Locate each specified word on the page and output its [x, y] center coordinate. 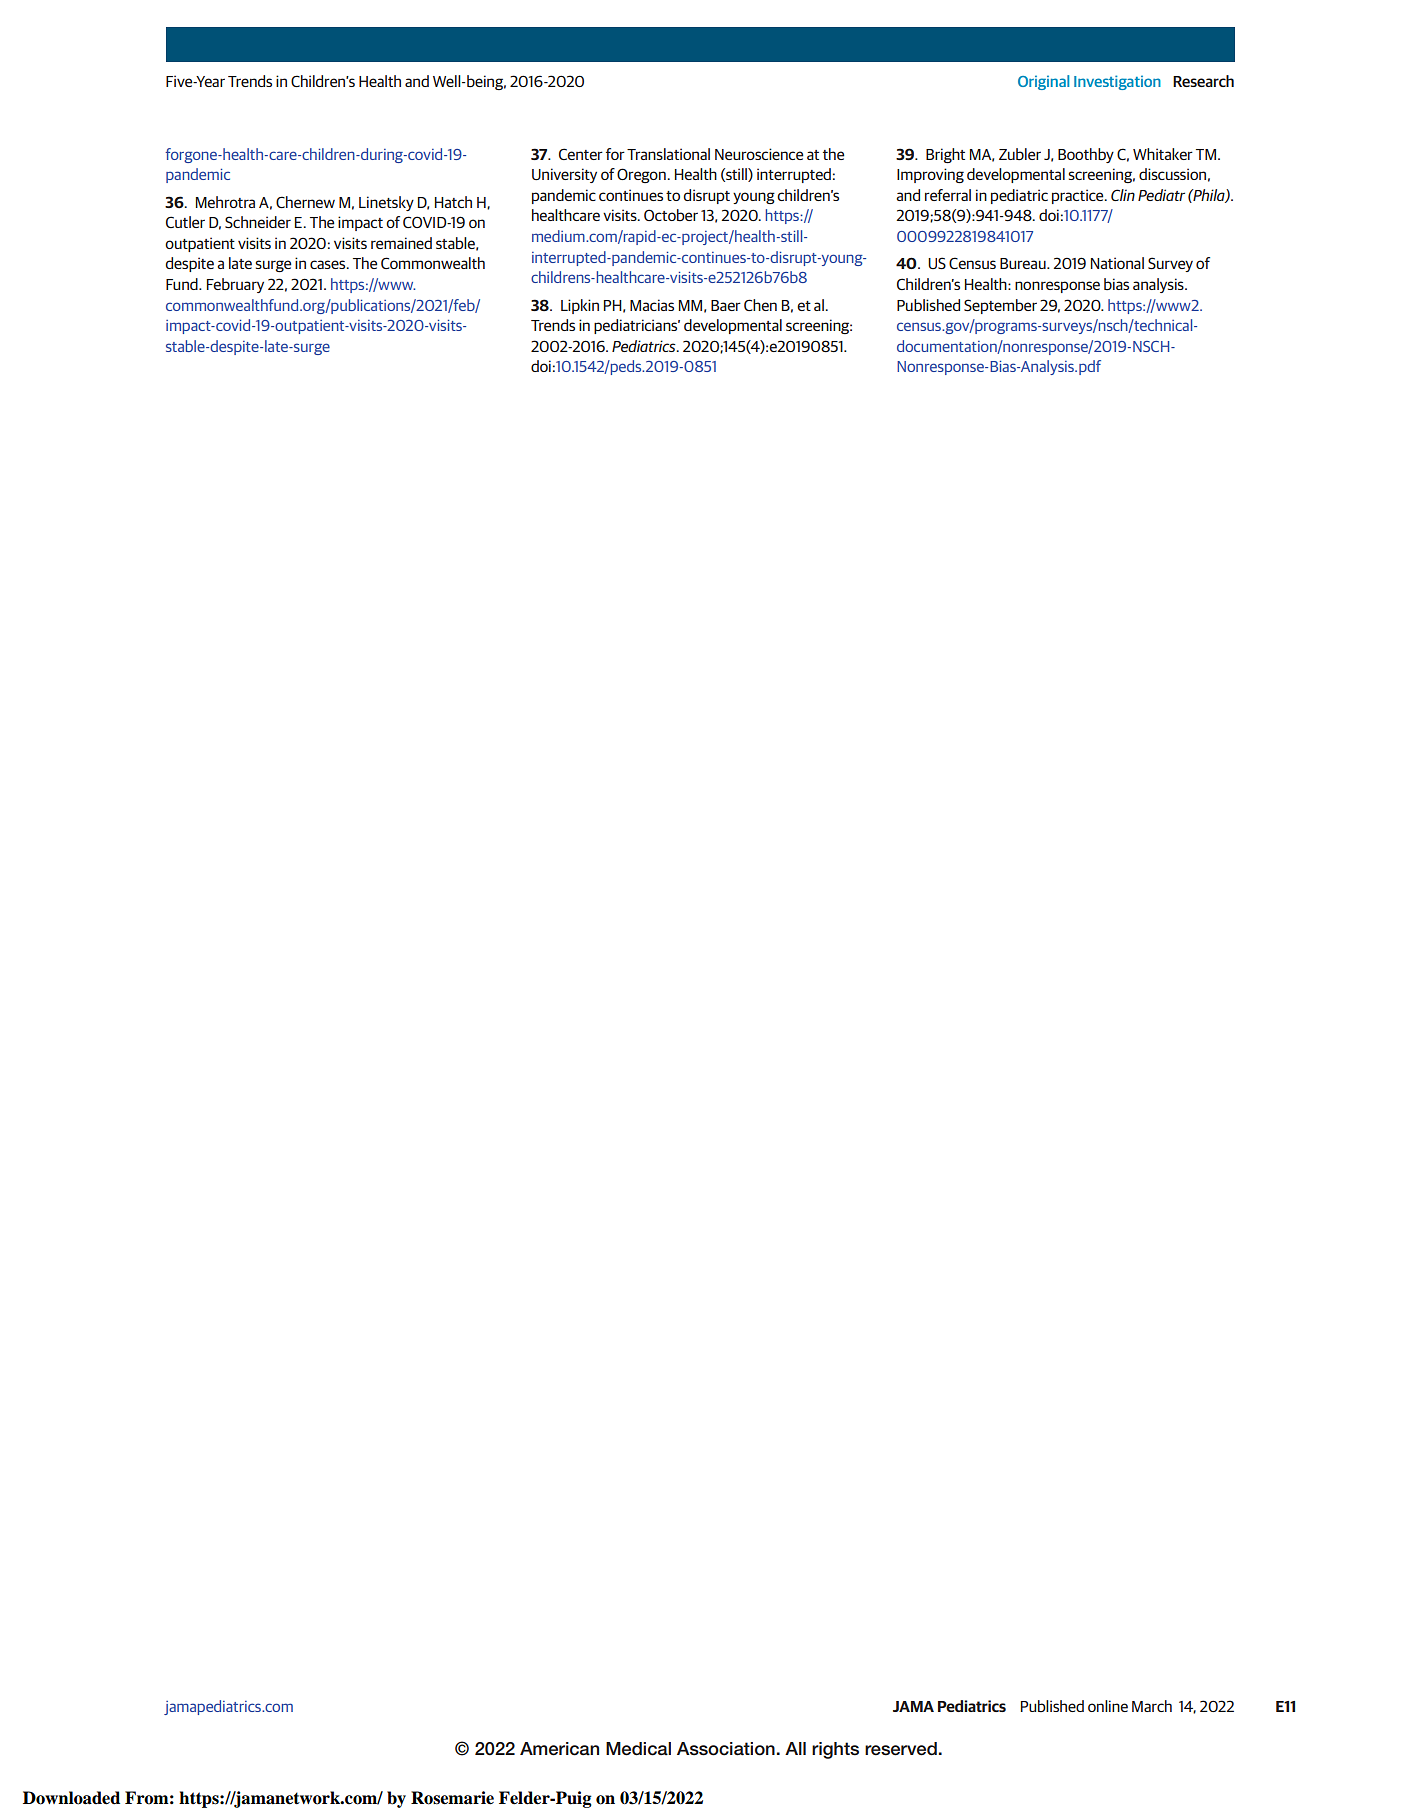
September [1000, 306]
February [235, 285]
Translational [668, 154]
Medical [638, 1749]
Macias [652, 305]
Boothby [1086, 155]
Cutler [185, 222]
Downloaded [71, 1798]
